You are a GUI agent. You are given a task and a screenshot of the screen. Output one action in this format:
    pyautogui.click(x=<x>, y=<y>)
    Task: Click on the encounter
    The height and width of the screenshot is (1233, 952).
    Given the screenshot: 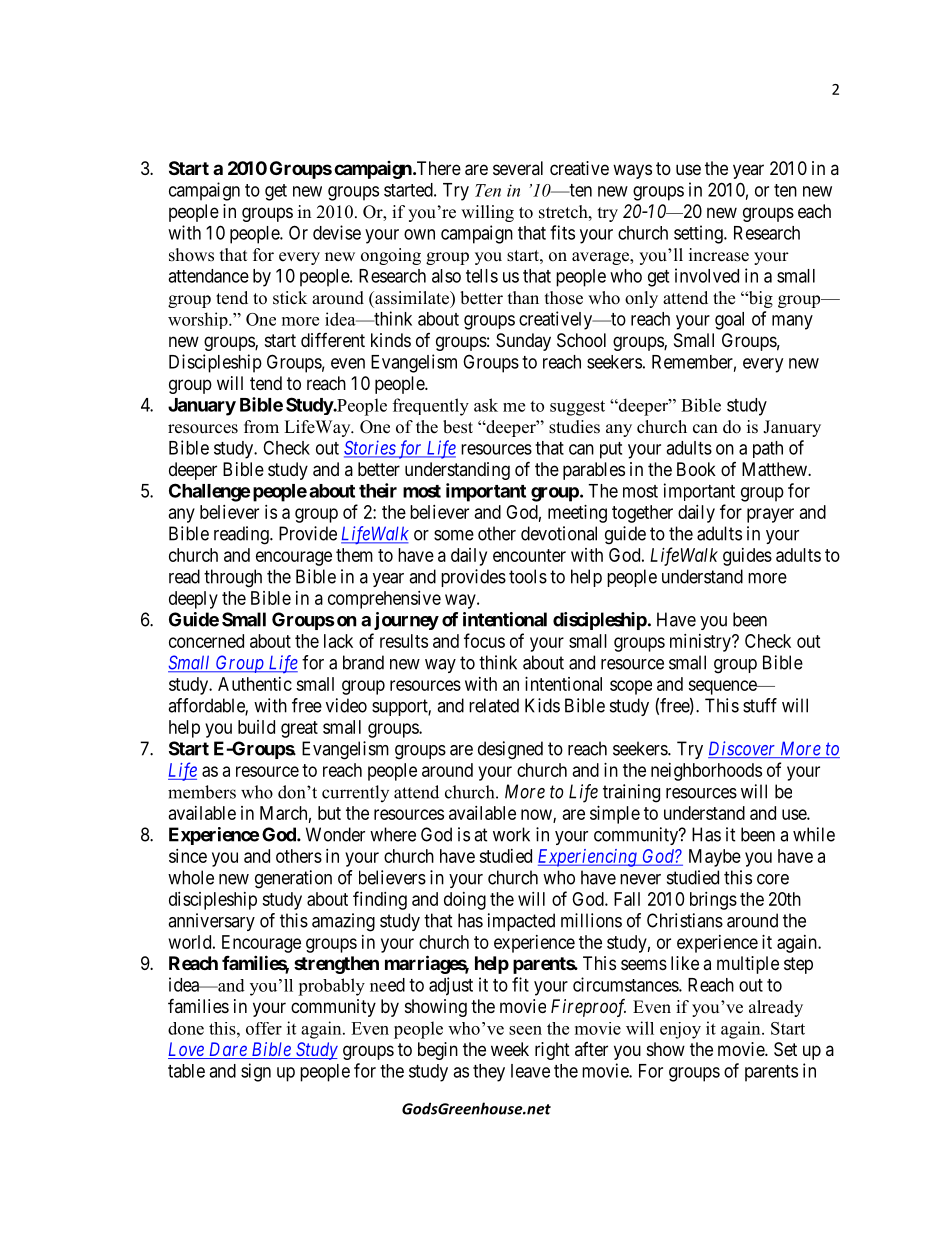 What is the action you would take?
    pyautogui.click(x=529, y=555)
